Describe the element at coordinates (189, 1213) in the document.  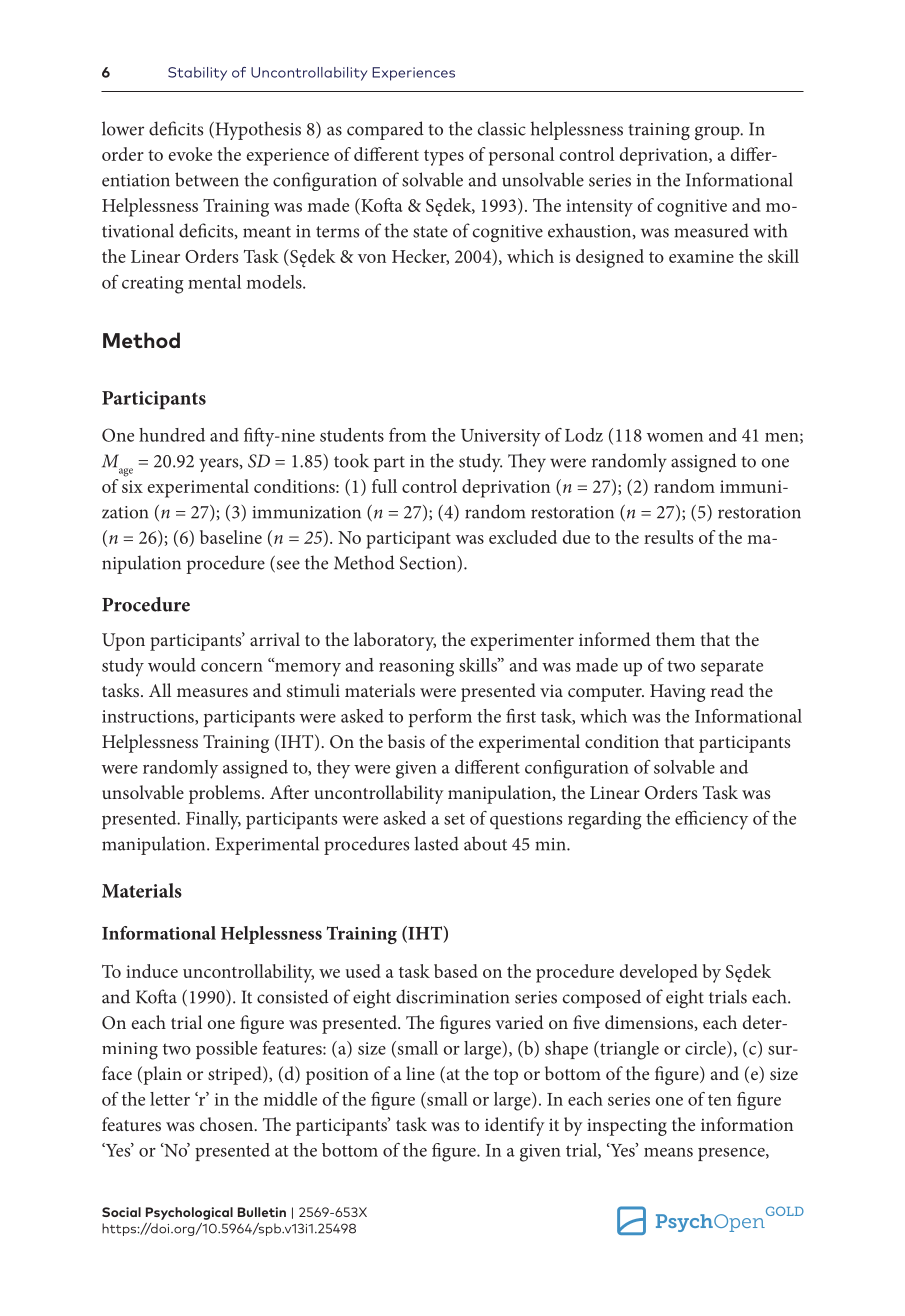
I see `Psychological` at that location.
